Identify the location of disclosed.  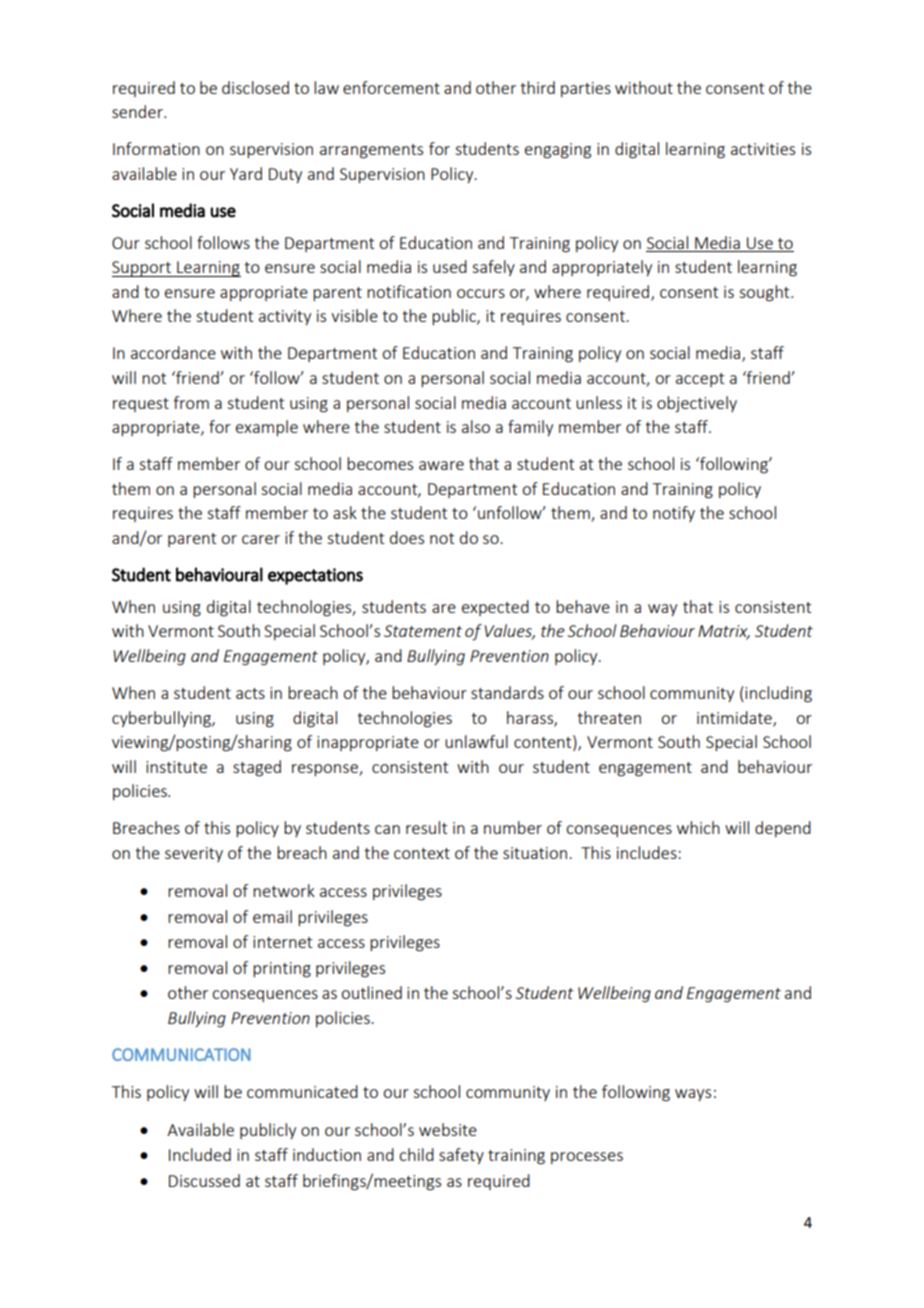
(255, 87).
